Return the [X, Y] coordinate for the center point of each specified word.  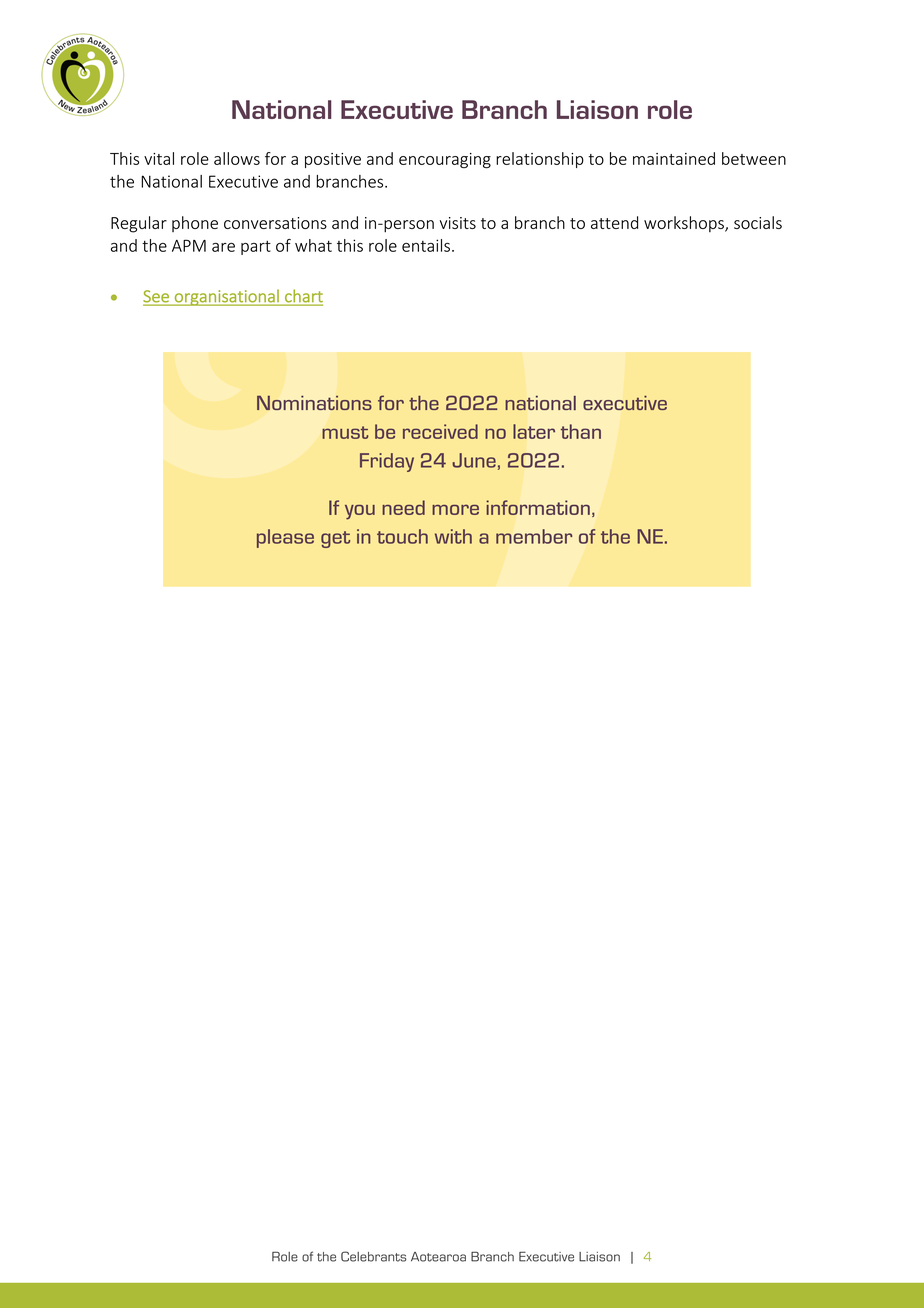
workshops [685, 224]
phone [195, 224]
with [453, 536]
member [534, 536]
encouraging [445, 161]
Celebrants [374, 1256]
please [285, 538]
